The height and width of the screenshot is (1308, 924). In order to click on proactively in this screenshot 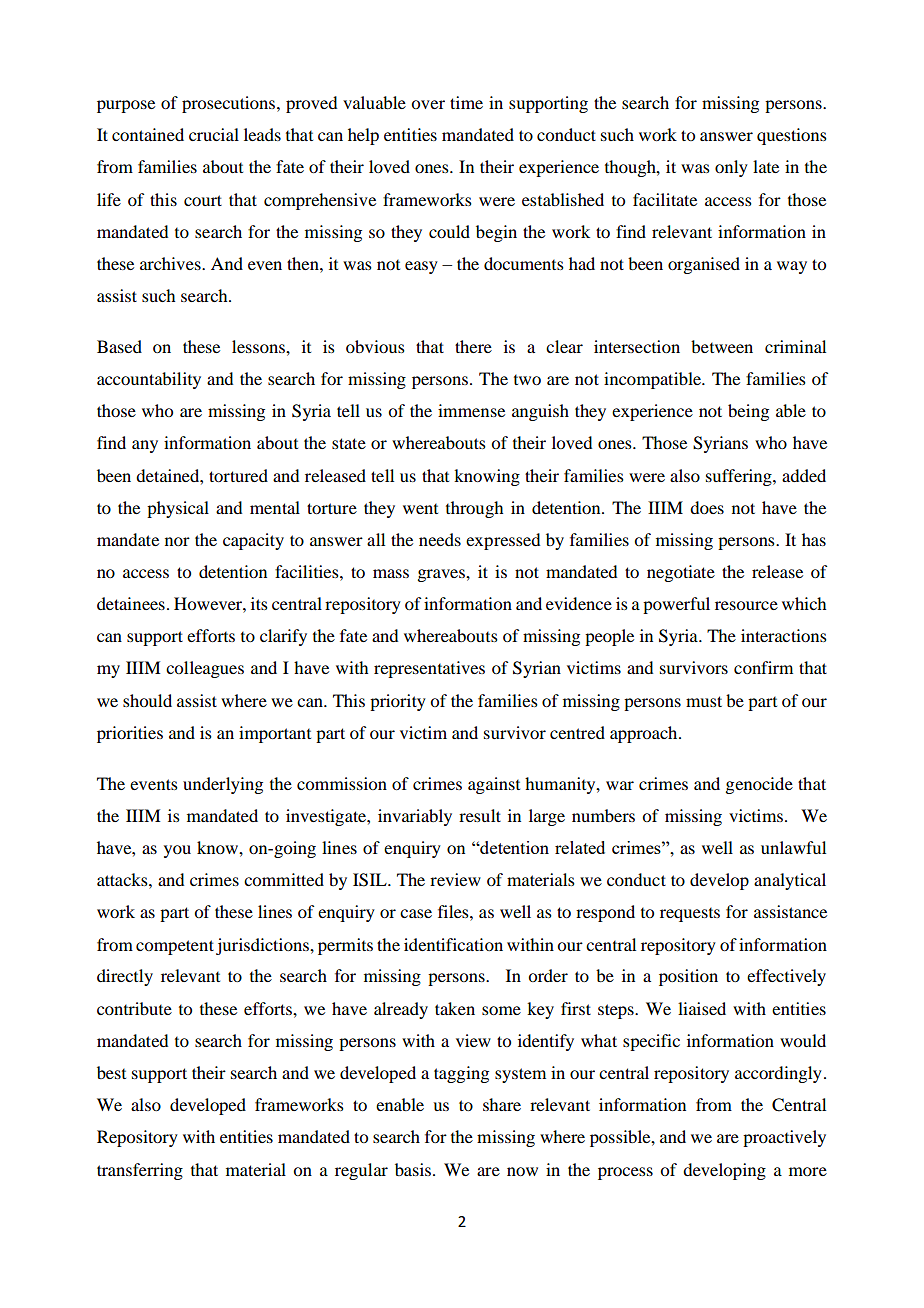, I will do `click(784, 1138)`.
